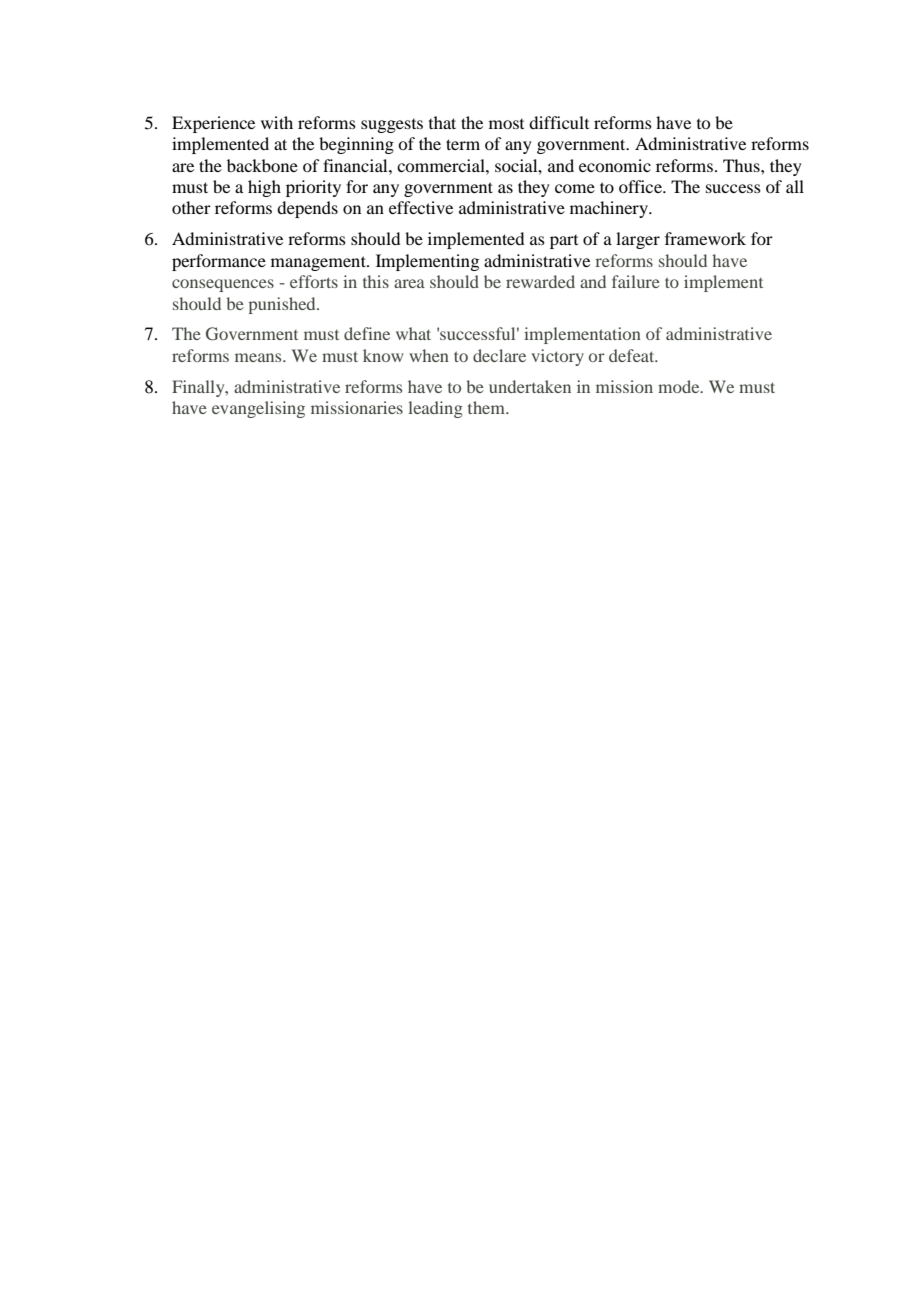  I want to click on that, so click(442, 122).
